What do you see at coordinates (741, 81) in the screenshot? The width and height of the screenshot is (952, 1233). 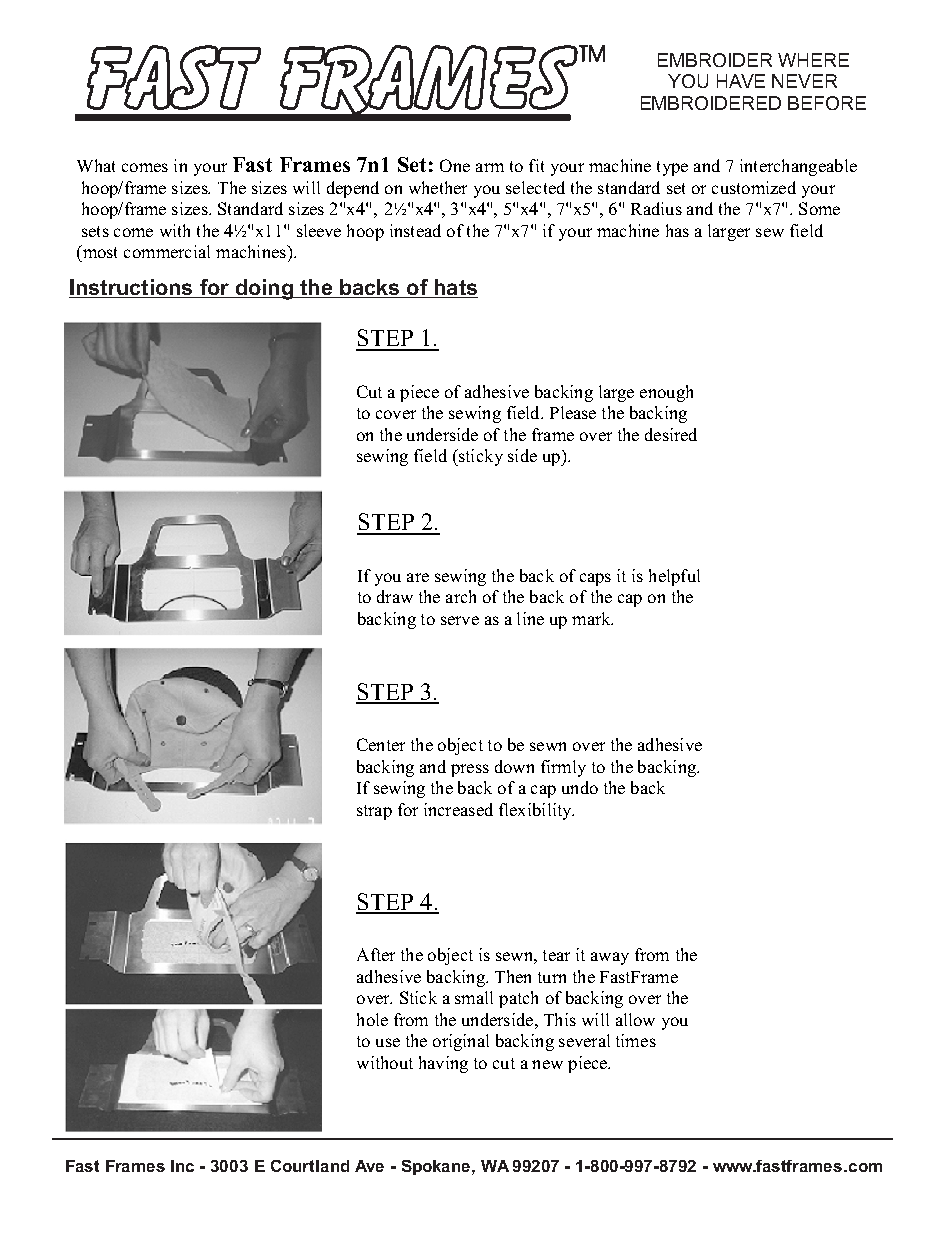 I see `HAVE` at bounding box center [741, 81].
